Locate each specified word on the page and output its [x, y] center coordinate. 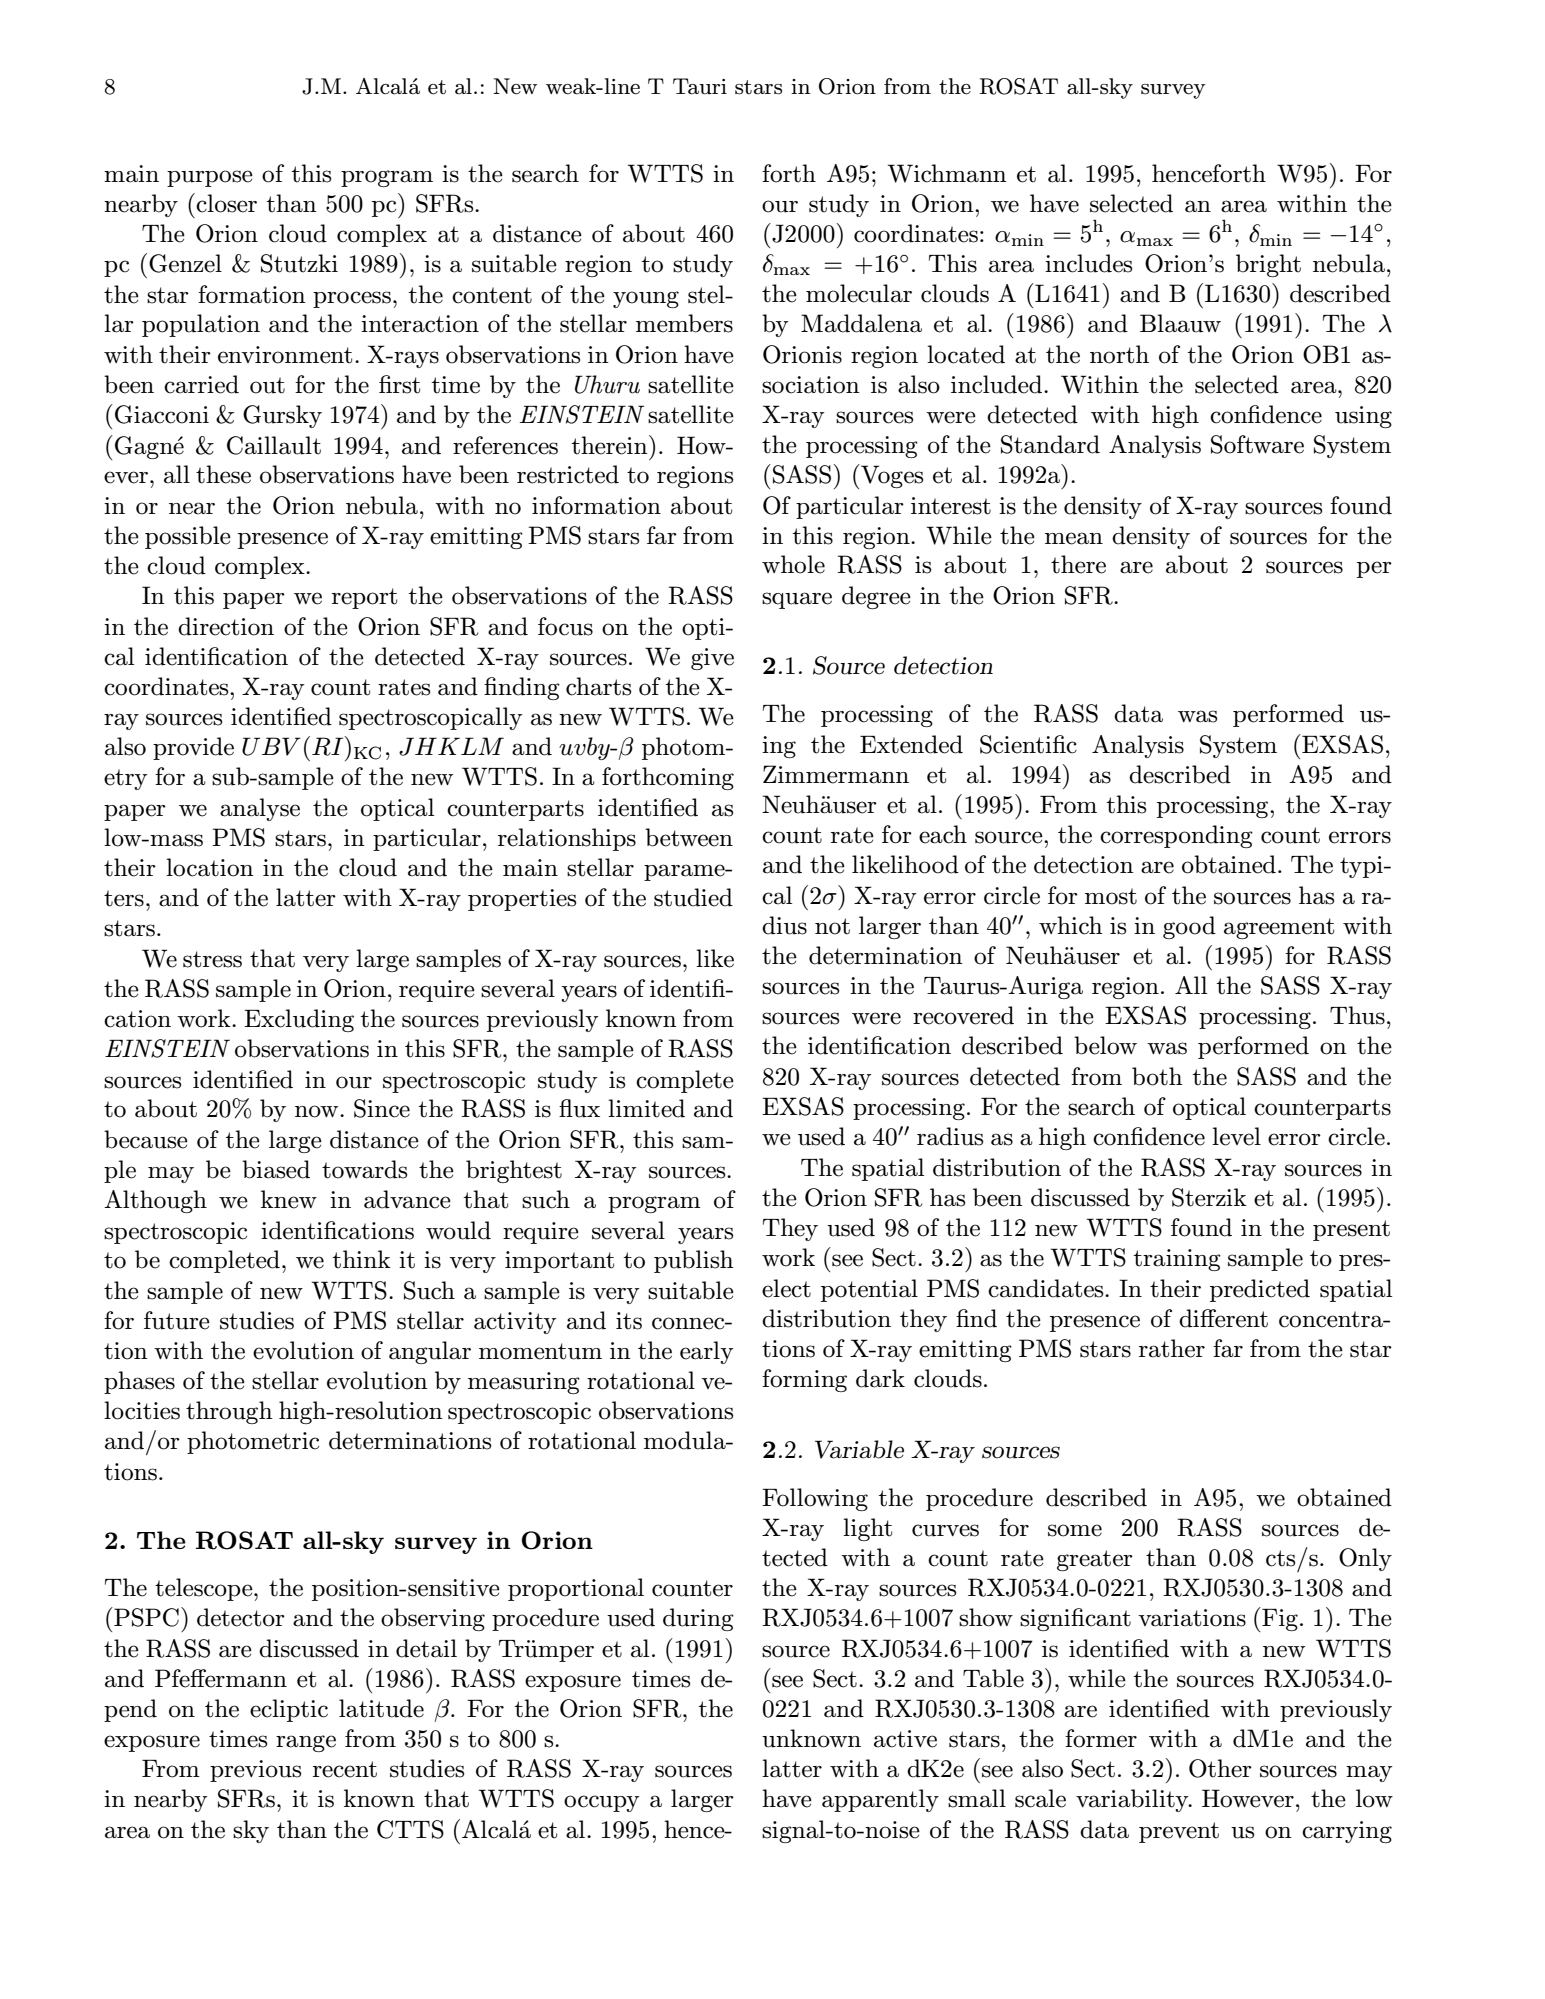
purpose [210, 178]
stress [212, 959]
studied [693, 897]
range [306, 1743]
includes [1088, 263]
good [1189, 927]
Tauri [700, 86]
